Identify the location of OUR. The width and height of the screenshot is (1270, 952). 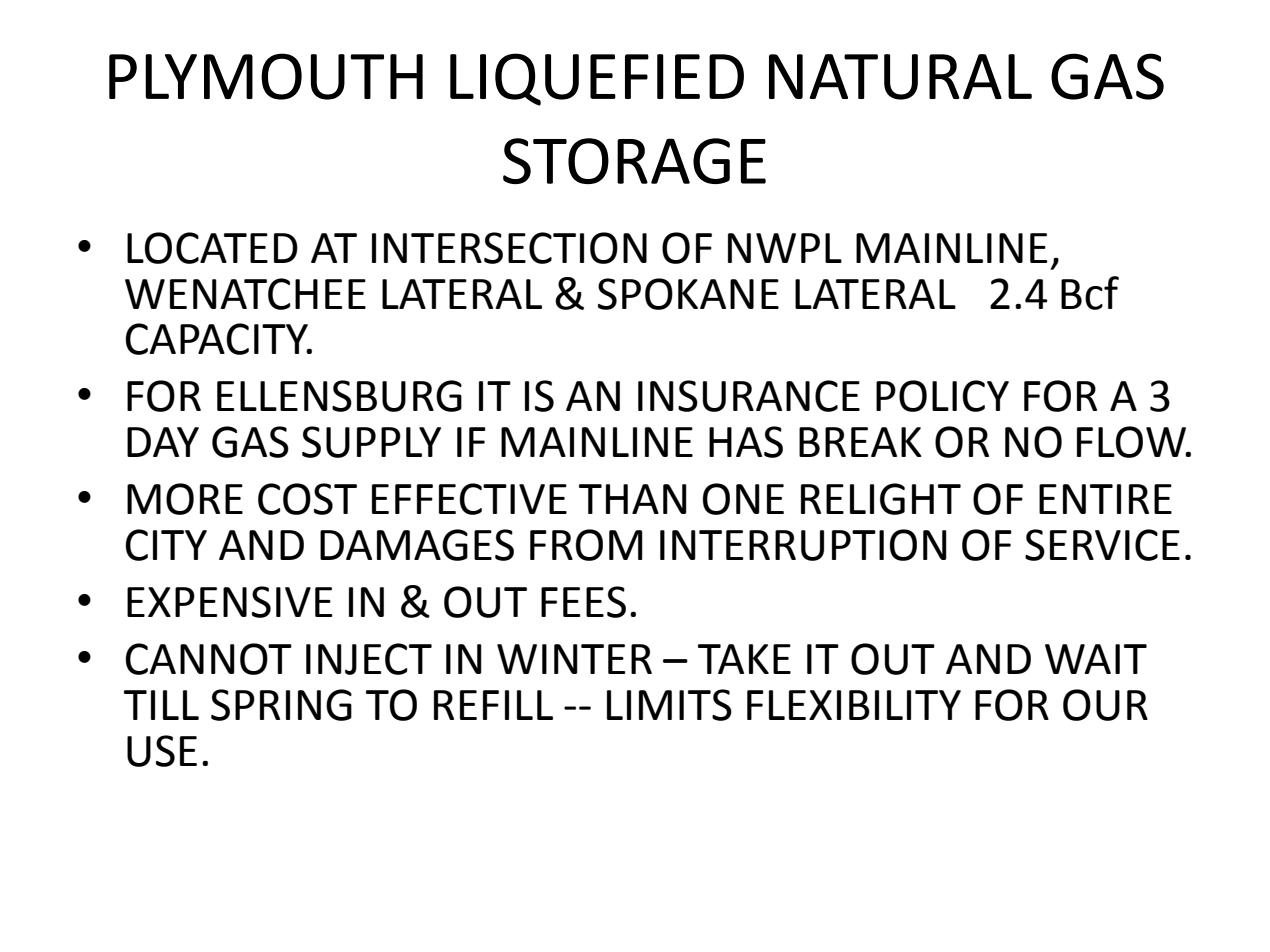
(1105, 705).
